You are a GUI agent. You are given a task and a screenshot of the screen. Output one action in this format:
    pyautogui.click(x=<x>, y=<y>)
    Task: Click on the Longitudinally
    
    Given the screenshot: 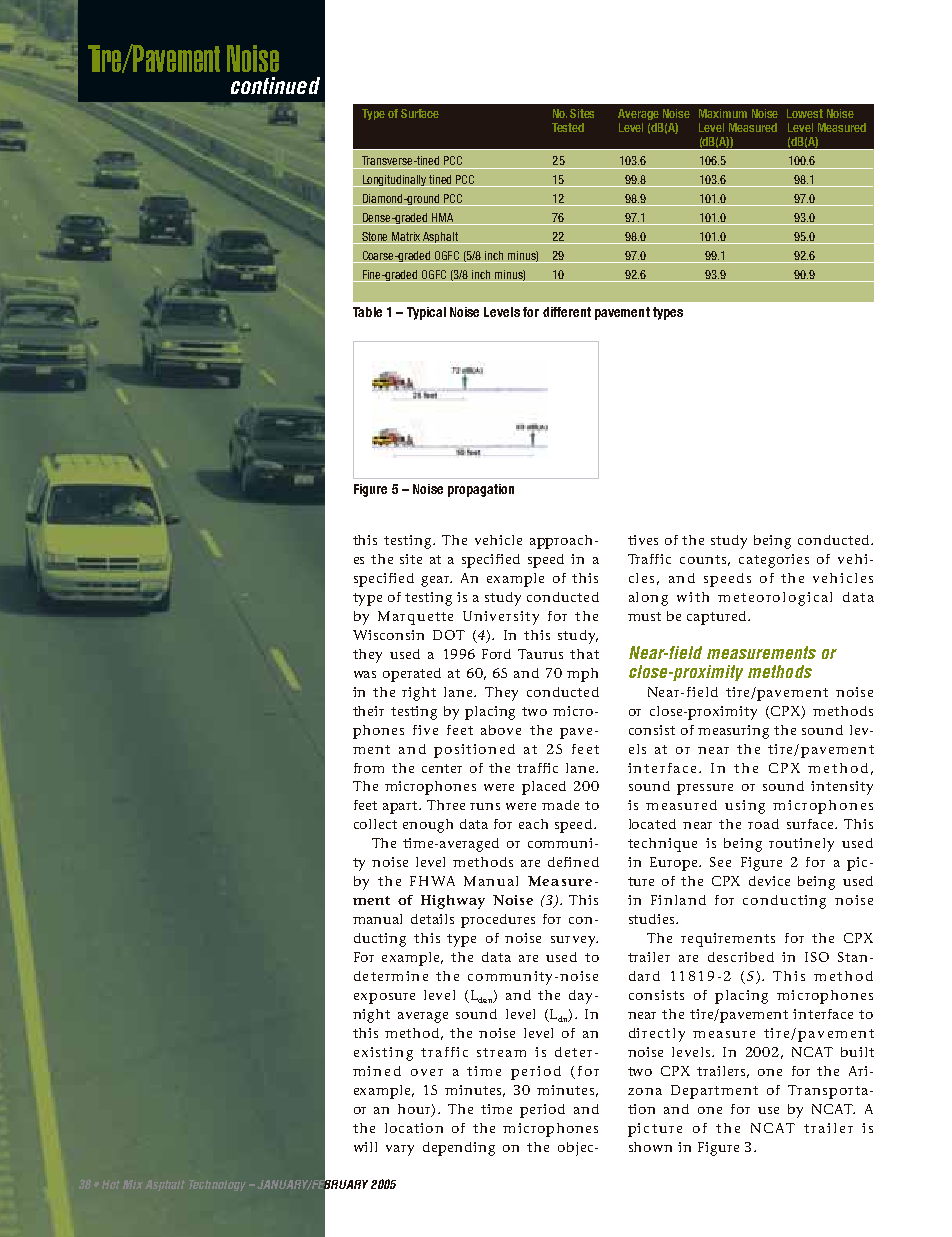 What is the action you would take?
    pyautogui.click(x=395, y=181)
